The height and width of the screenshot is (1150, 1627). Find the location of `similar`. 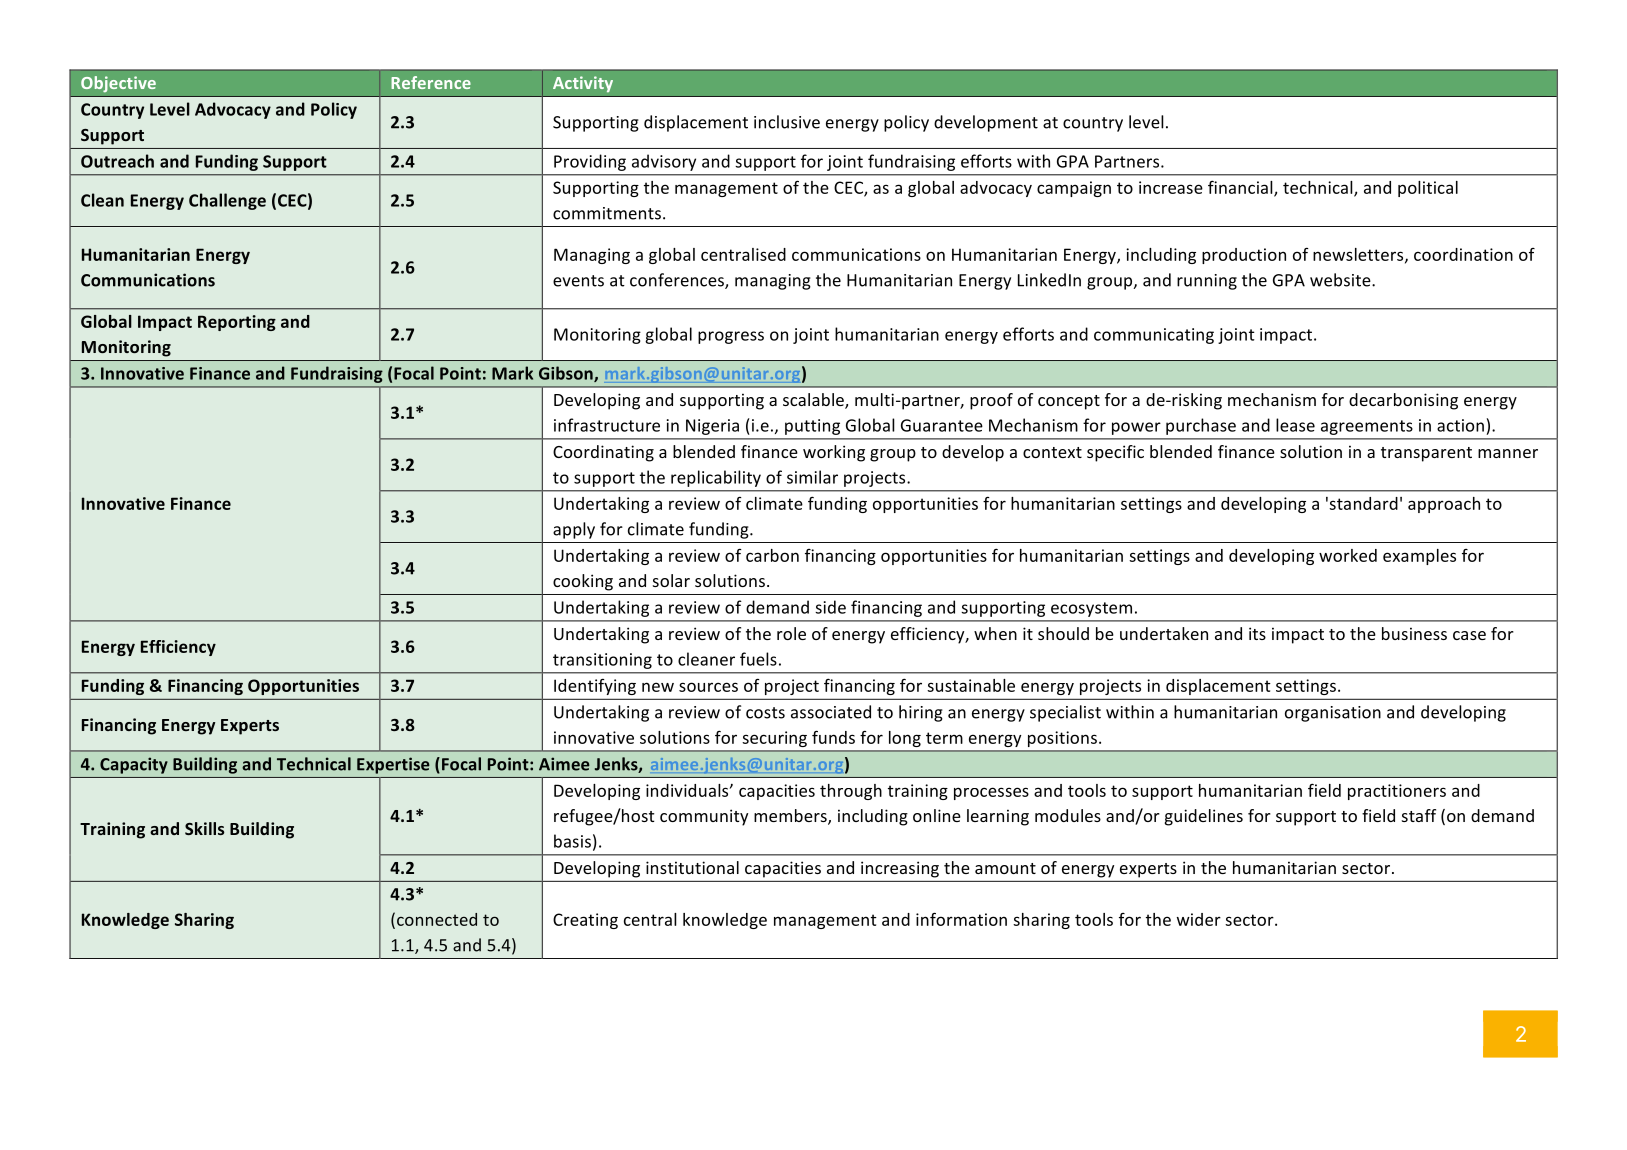

similar is located at coordinates (812, 477).
